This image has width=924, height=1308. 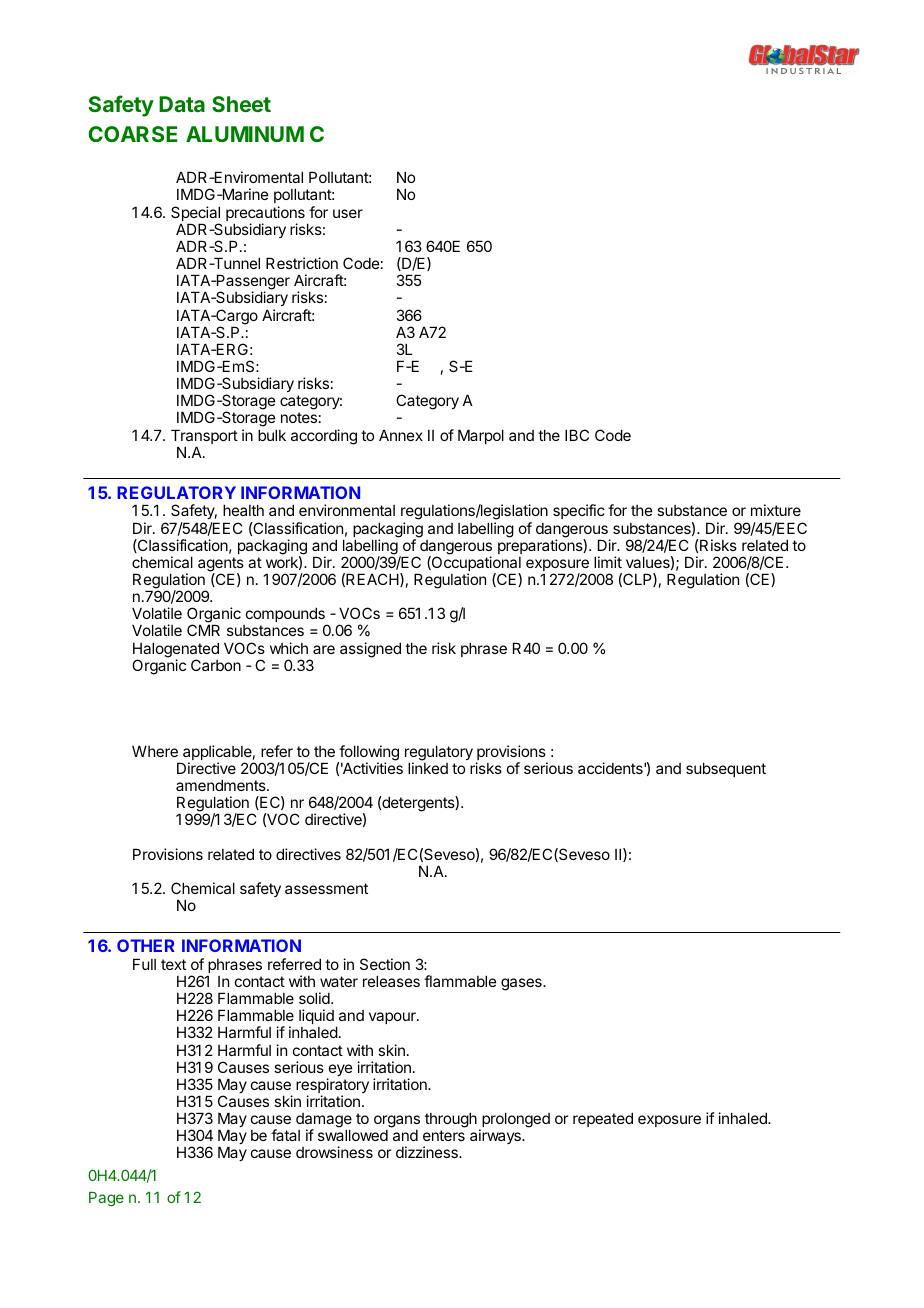 What do you see at coordinates (428, 1152) in the image?
I see `dizziness` at bounding box center [428, 1152].
